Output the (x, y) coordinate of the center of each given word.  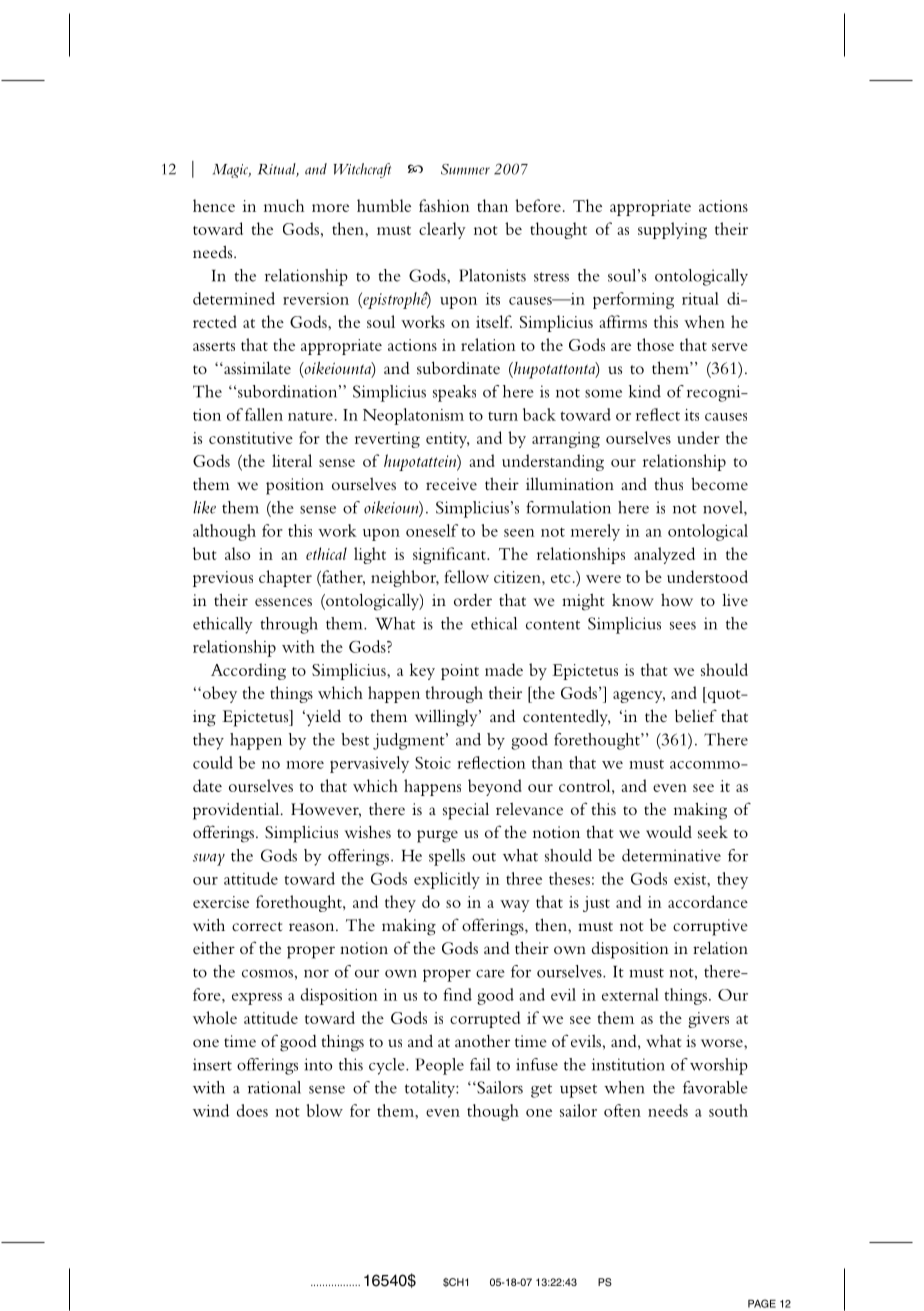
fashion (444, 205)
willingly (447, 718)
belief (696, 715)
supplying (672, 230)
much (284, 205)
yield (322, 718)
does (252, 1110)
